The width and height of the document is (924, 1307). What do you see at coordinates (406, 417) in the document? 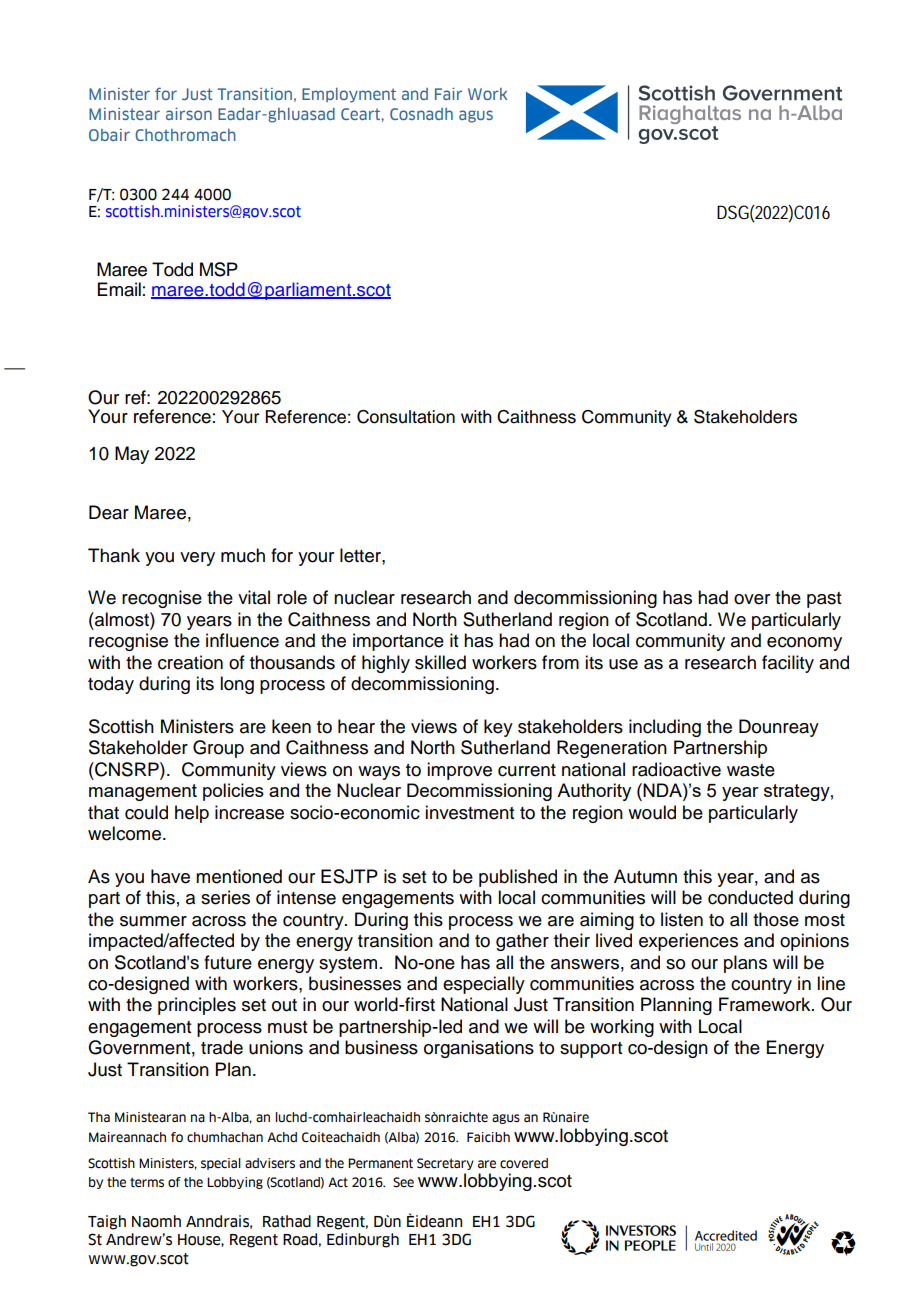
I see `Consultation` at bounding box center [406, 417].
